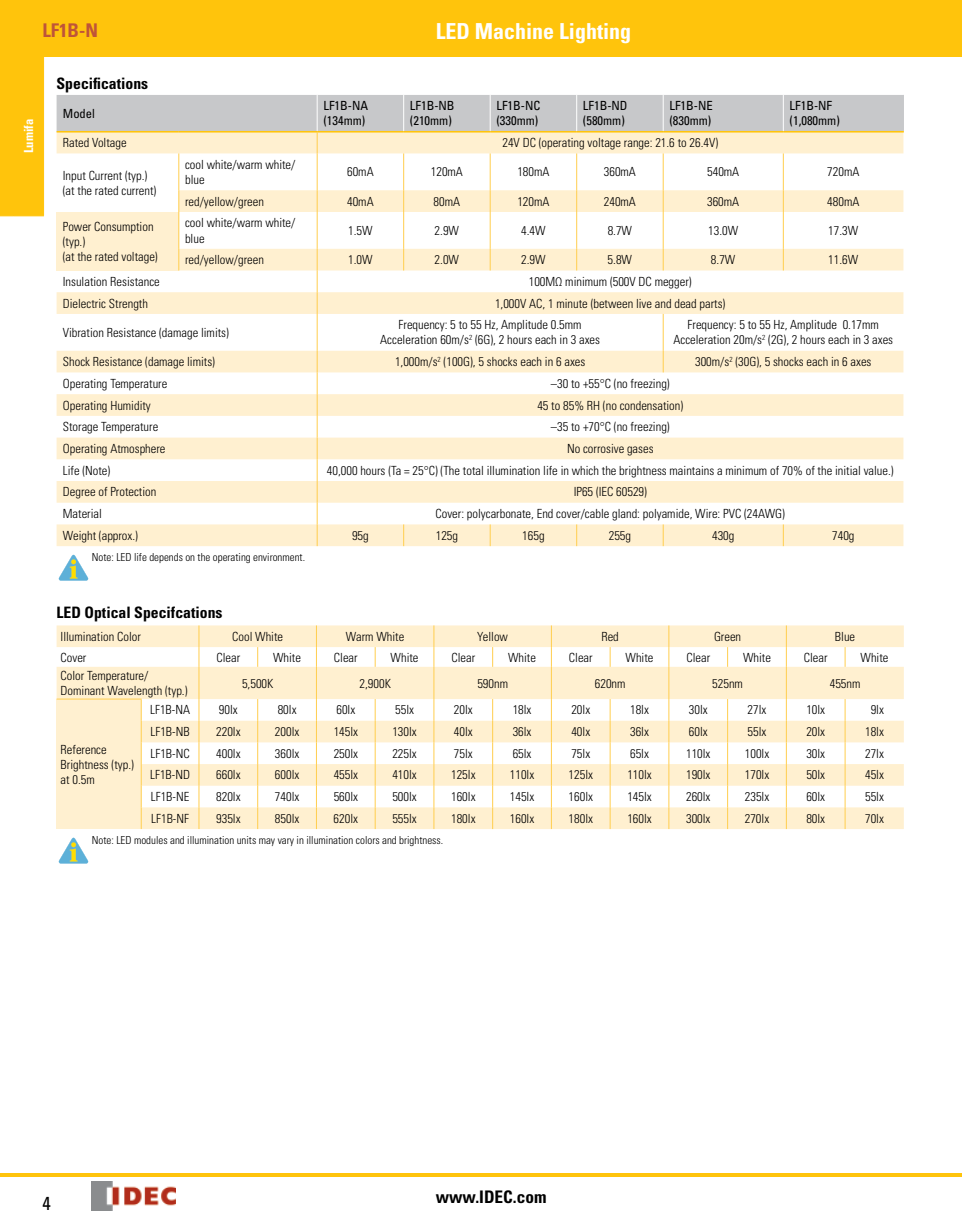 The image size is (962, 1232). I want to click on Atmosphere, so click(137, 450).
